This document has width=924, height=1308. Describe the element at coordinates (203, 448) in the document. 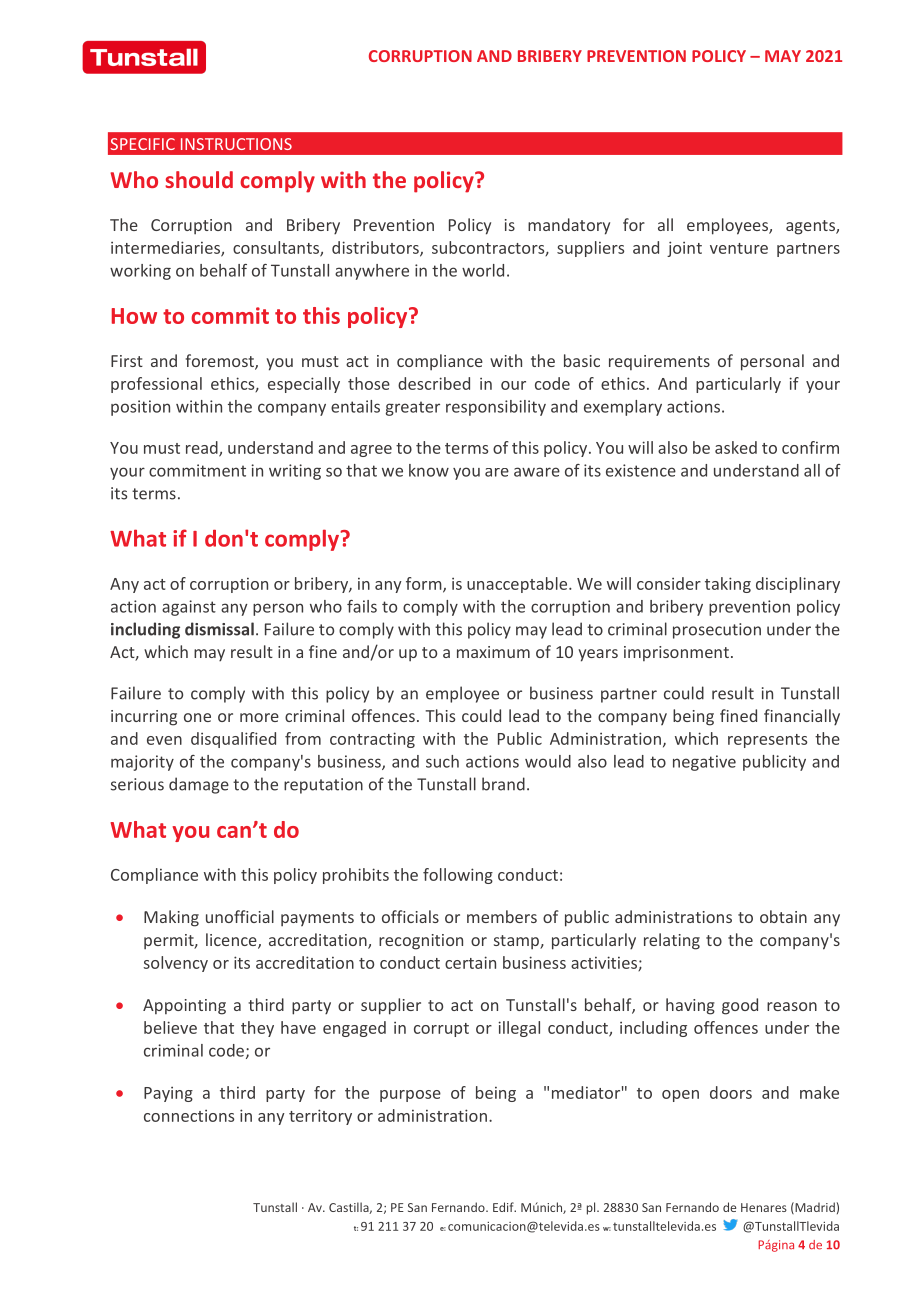

I see `read` at that location.
